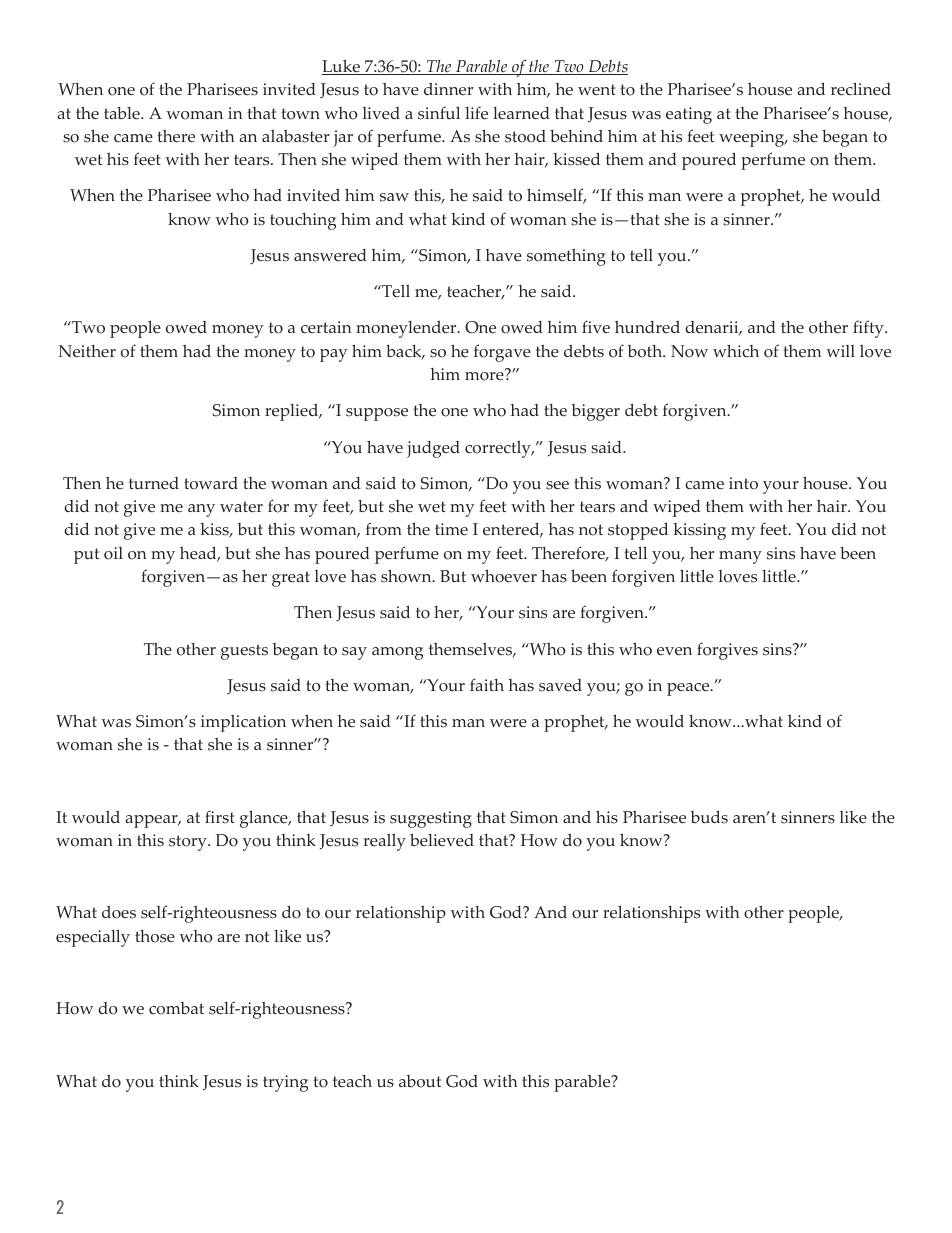 Image resolution: width=952 pixels, height=1233 pixels. I want to click on weeping, so click(753, 138).
